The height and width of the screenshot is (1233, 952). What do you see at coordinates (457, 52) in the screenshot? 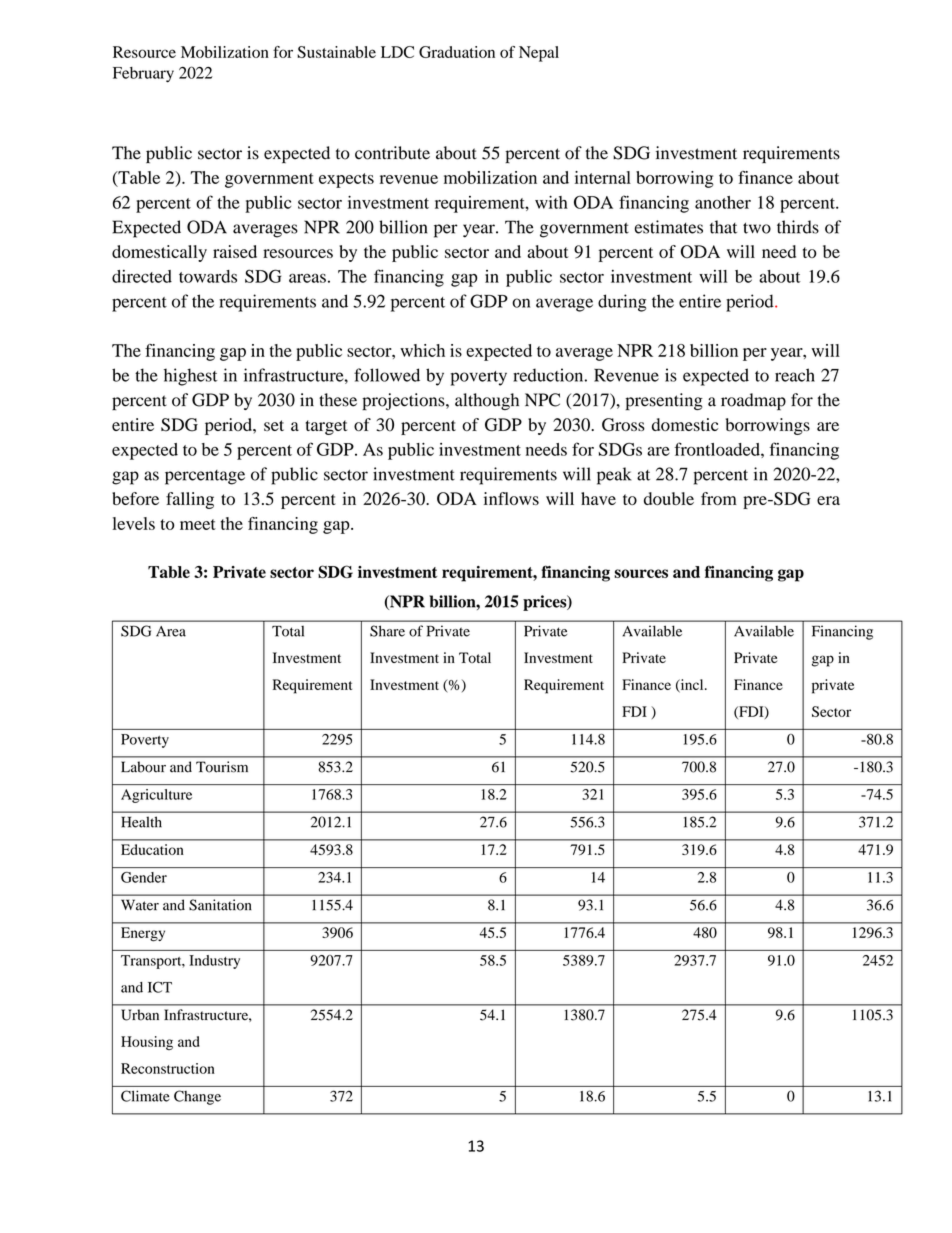
I see `Graduation` at bounding box center [457, 52].
